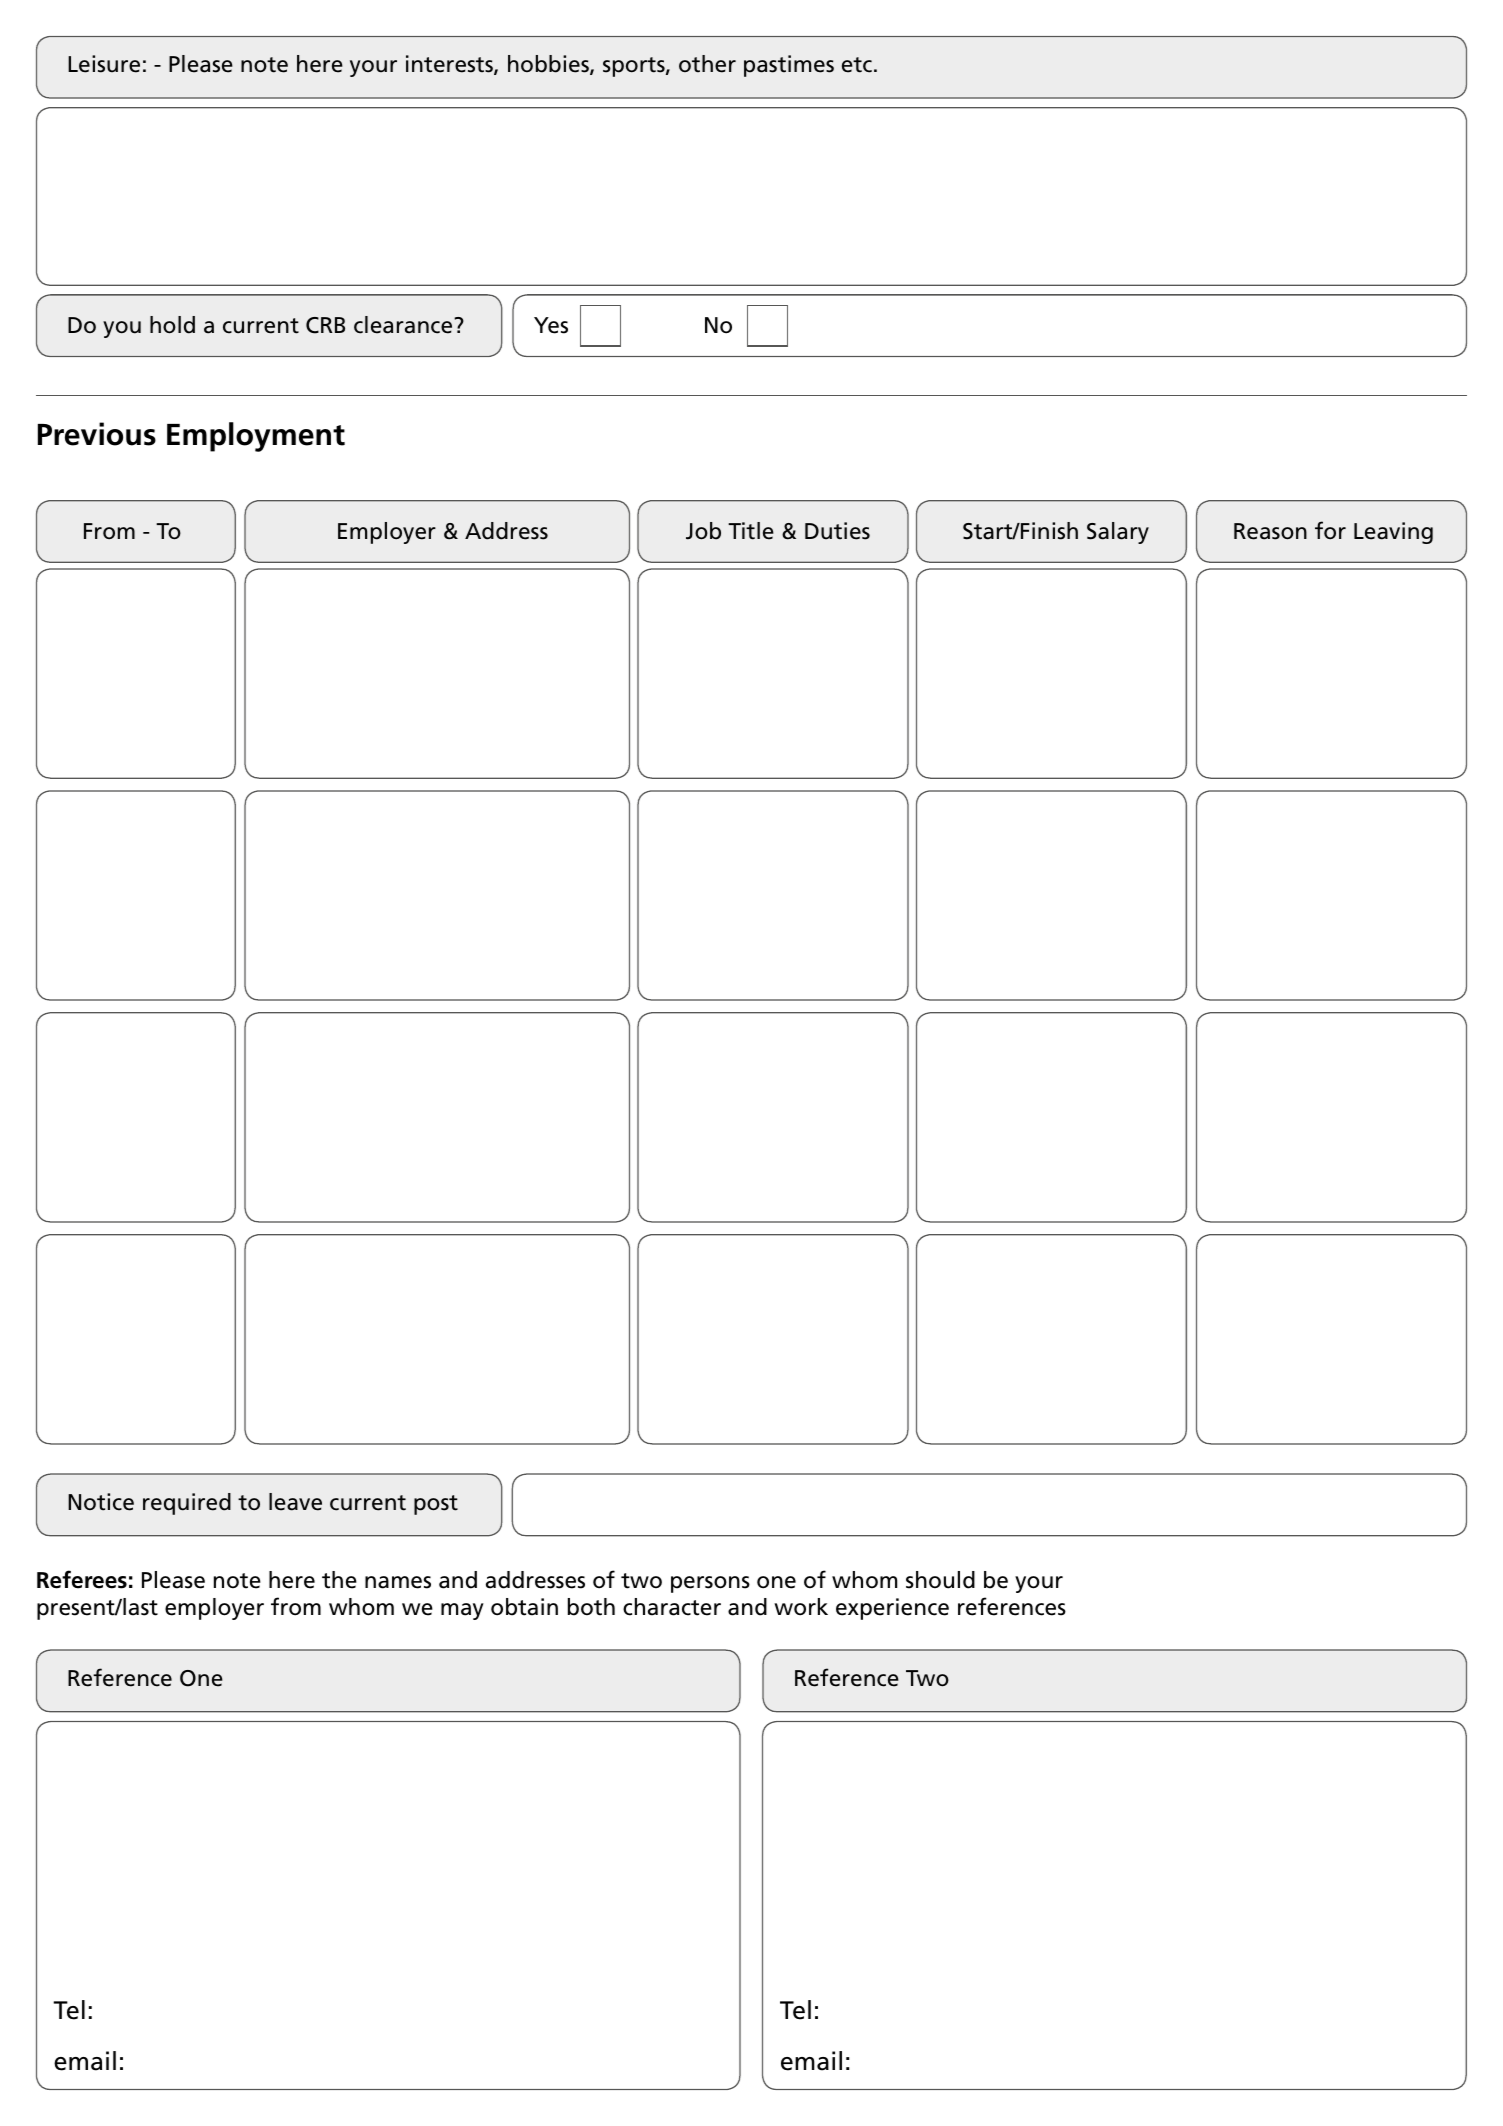 This screenshot has width=1503, height=2126. Describe the element at coordinates (857, 65) in the screenshot. I see `etc` at that location.
